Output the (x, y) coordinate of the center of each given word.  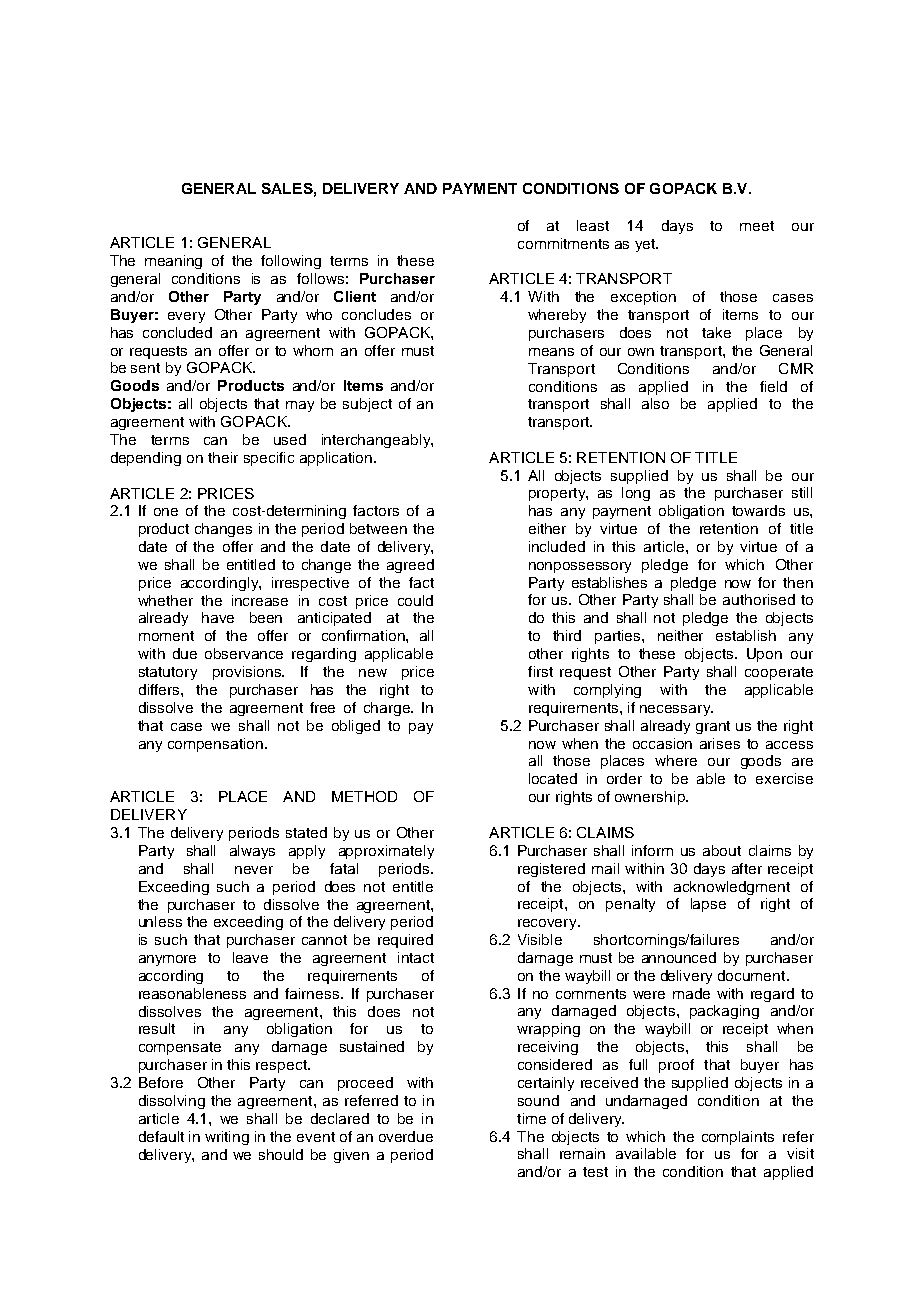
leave (250, 957)
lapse (708, 905)
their (223, 457)
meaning (173, 262)
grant (713, 727)
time (531, 1118)
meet (757, 226)
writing (227, 1138)
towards (758, 510)
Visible (540, 939)
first (540, 671)
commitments (563, 243)
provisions (248, 673)
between (378, 528)
